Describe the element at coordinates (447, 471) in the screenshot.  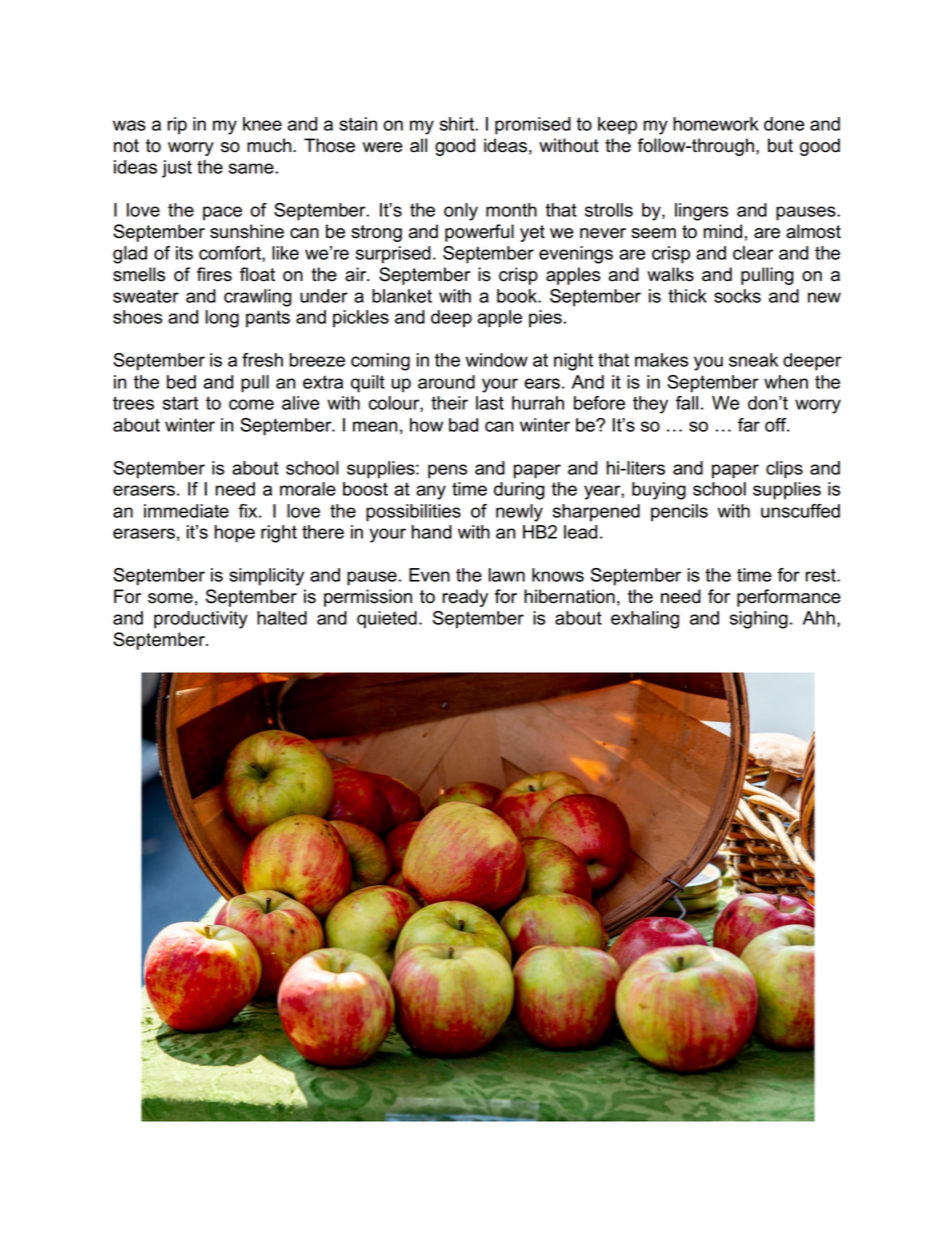
I see `pens` at that location.
